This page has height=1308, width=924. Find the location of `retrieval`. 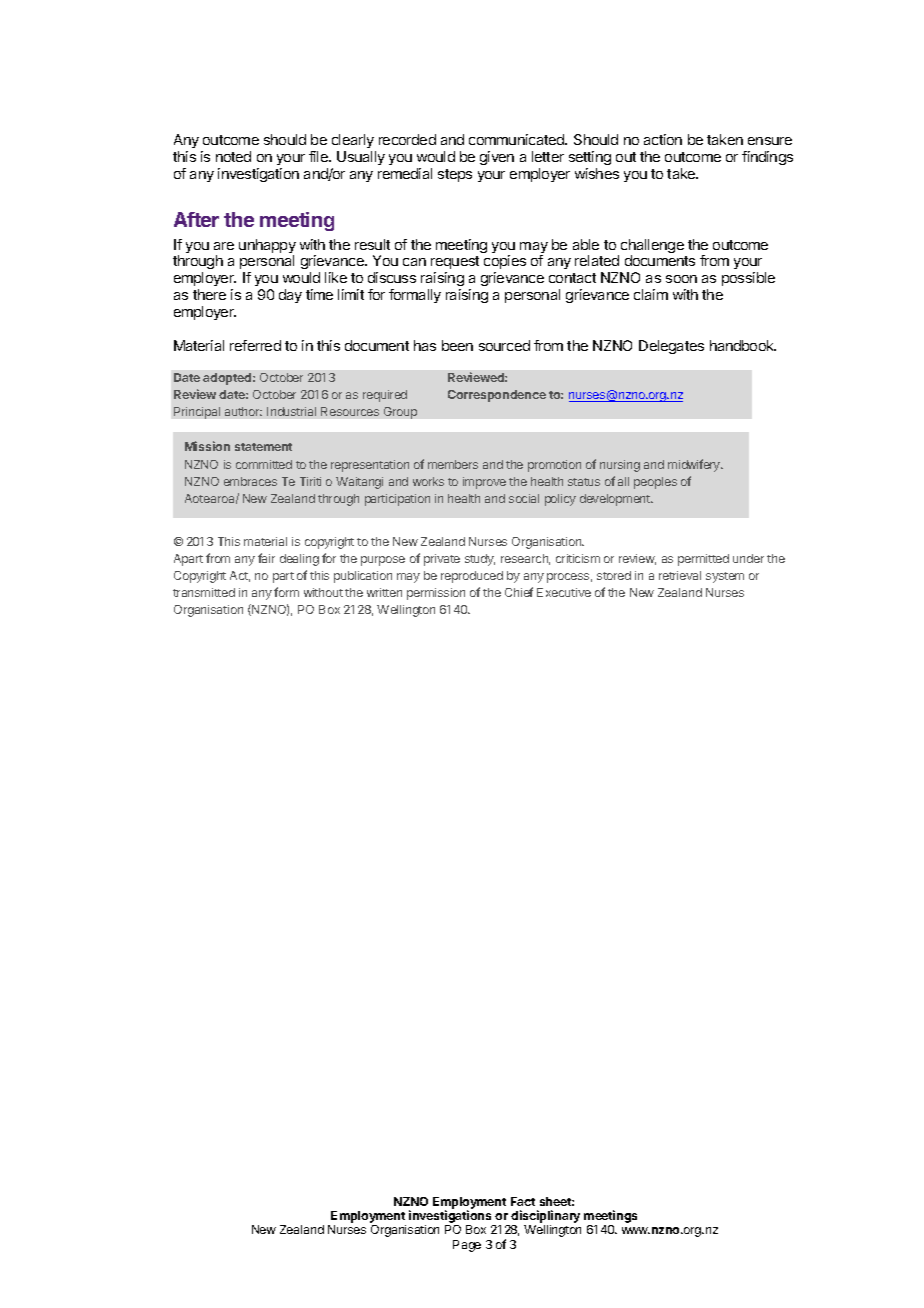

retrieval is located at coordinates (680, 575).
